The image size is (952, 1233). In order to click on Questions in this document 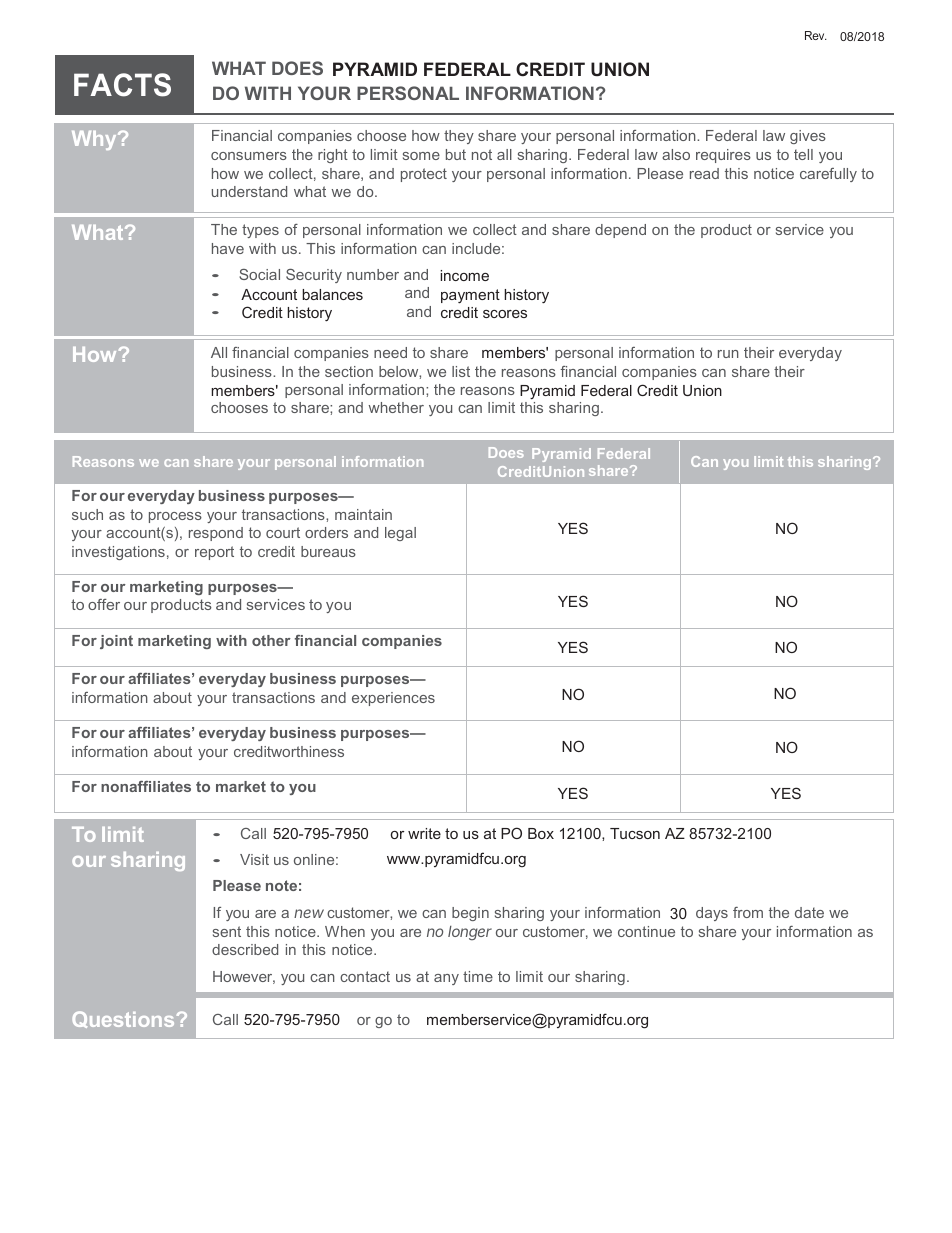, I will do `click(123, 1019)`.
